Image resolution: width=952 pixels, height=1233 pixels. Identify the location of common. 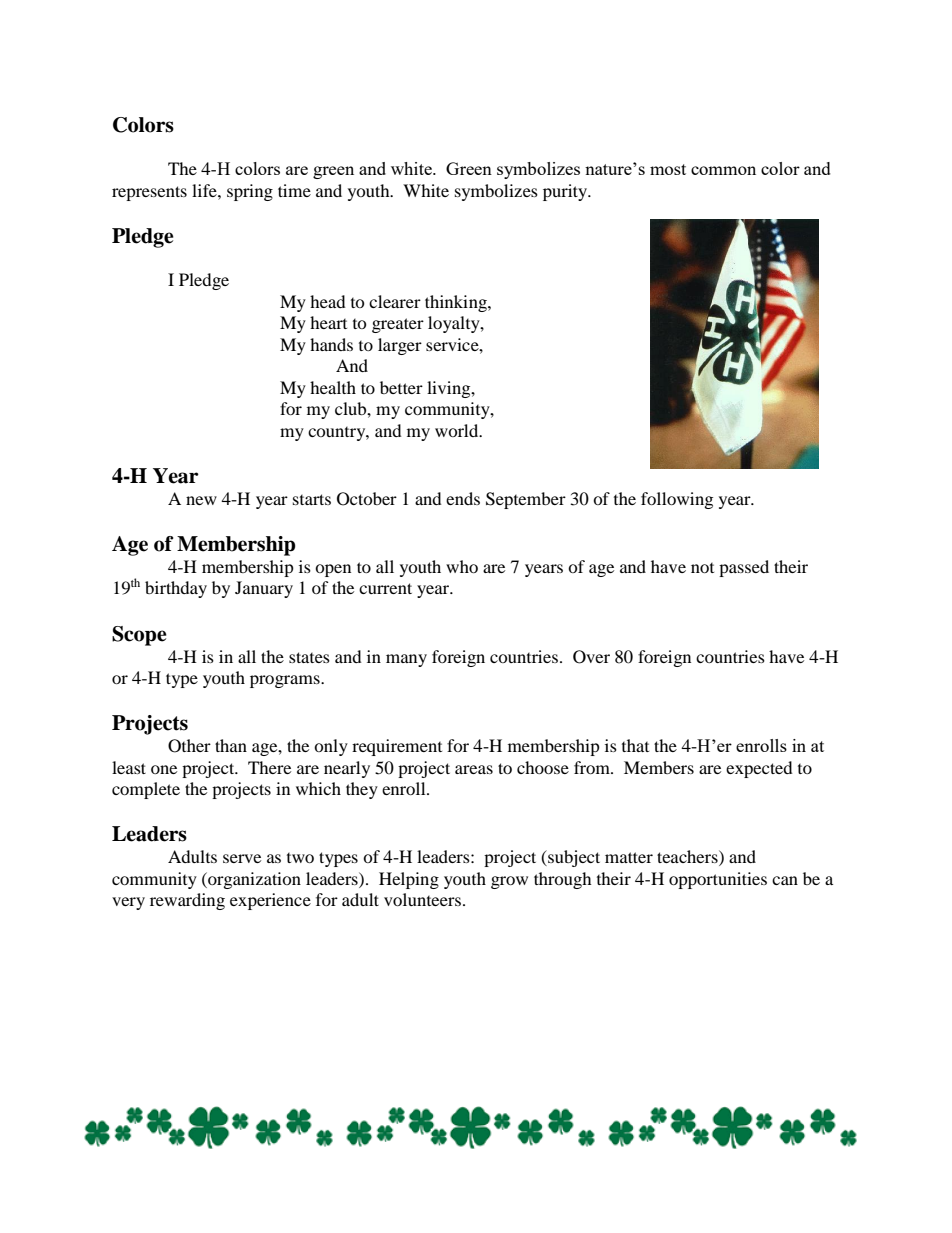
(723, 170).
